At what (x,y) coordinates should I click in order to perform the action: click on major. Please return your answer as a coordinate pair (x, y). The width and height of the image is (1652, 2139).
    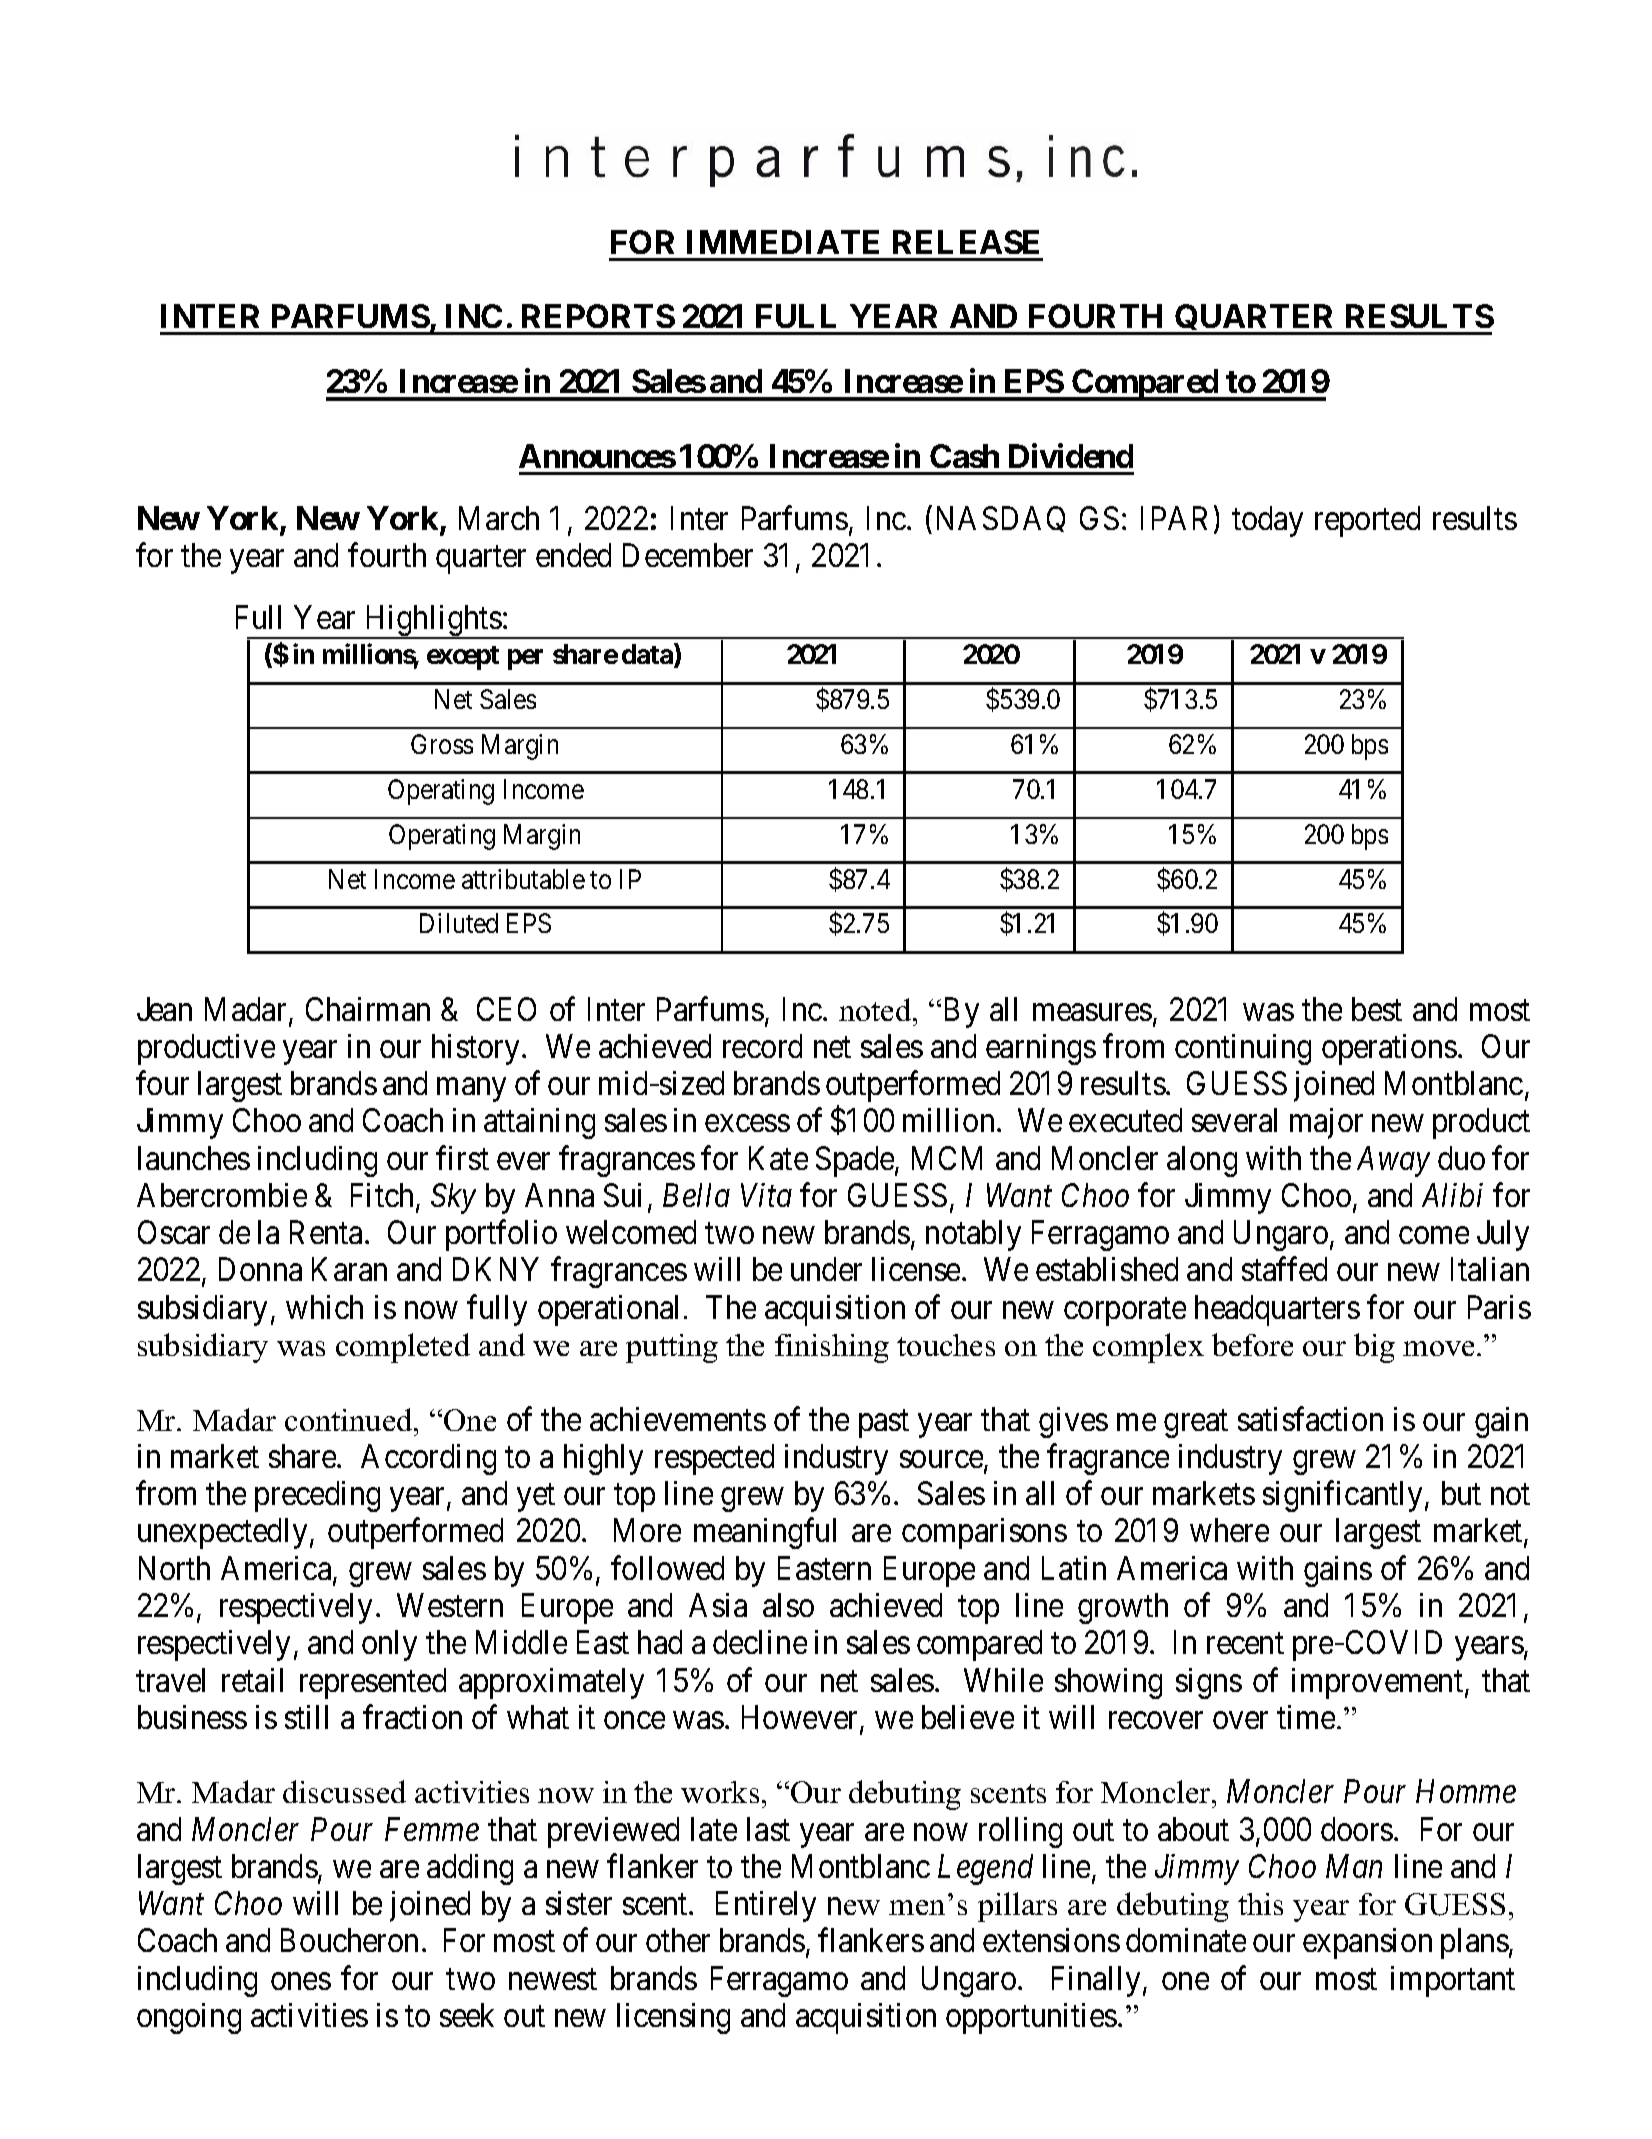
    Looking at the image, I should click on (1326, 1123).
